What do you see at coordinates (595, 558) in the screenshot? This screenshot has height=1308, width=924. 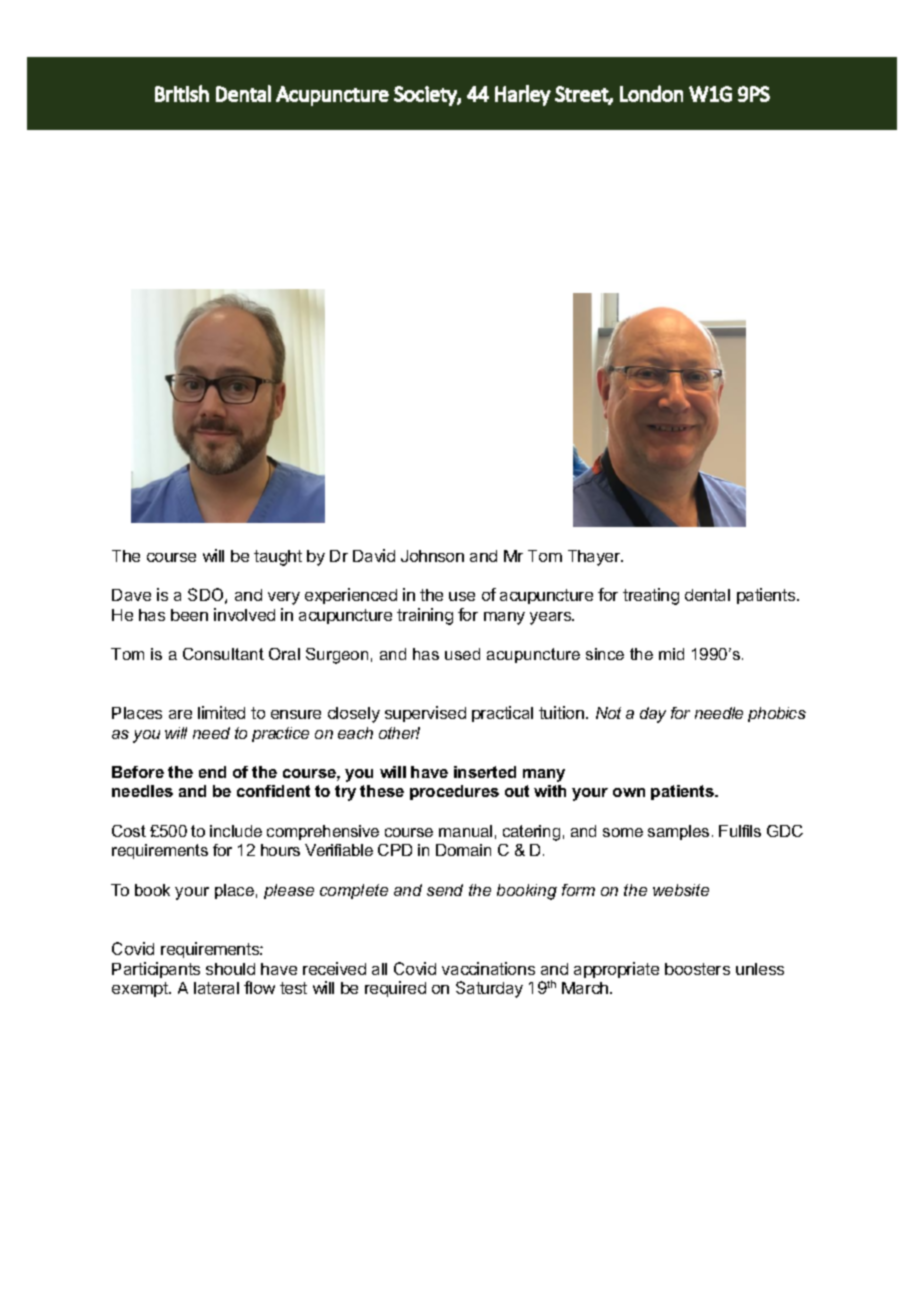 I see `Thayer` at bounding box center [595, 558].
